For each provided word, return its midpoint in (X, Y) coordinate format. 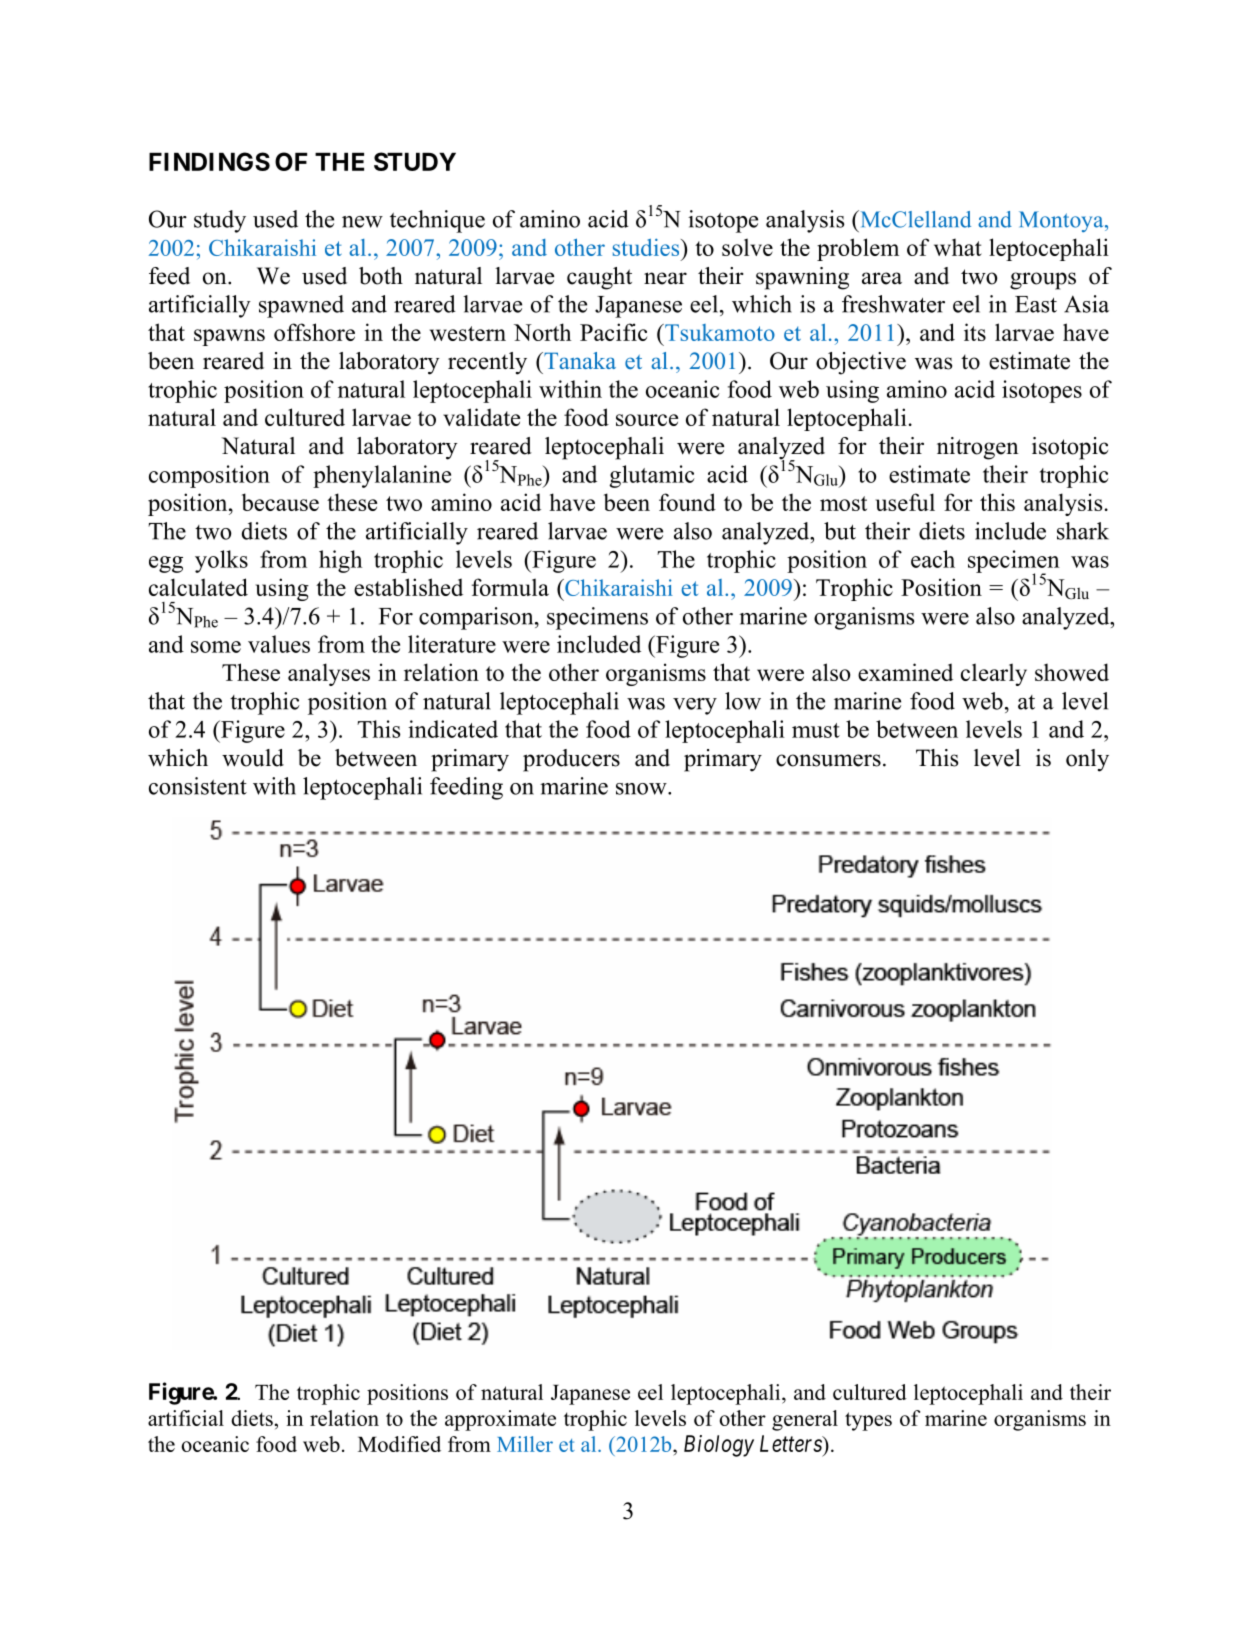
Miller (525, 1444)
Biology (719, 1446)
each (933, 559)
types (868, 1421)
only (1087, 760)
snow (642, 789)
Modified (399, 1444)
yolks (221, 561)
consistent (198, 786)
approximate (500, 1420)
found (687, 502)
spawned (301, 306)
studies (647, 247)
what (958, 247)
